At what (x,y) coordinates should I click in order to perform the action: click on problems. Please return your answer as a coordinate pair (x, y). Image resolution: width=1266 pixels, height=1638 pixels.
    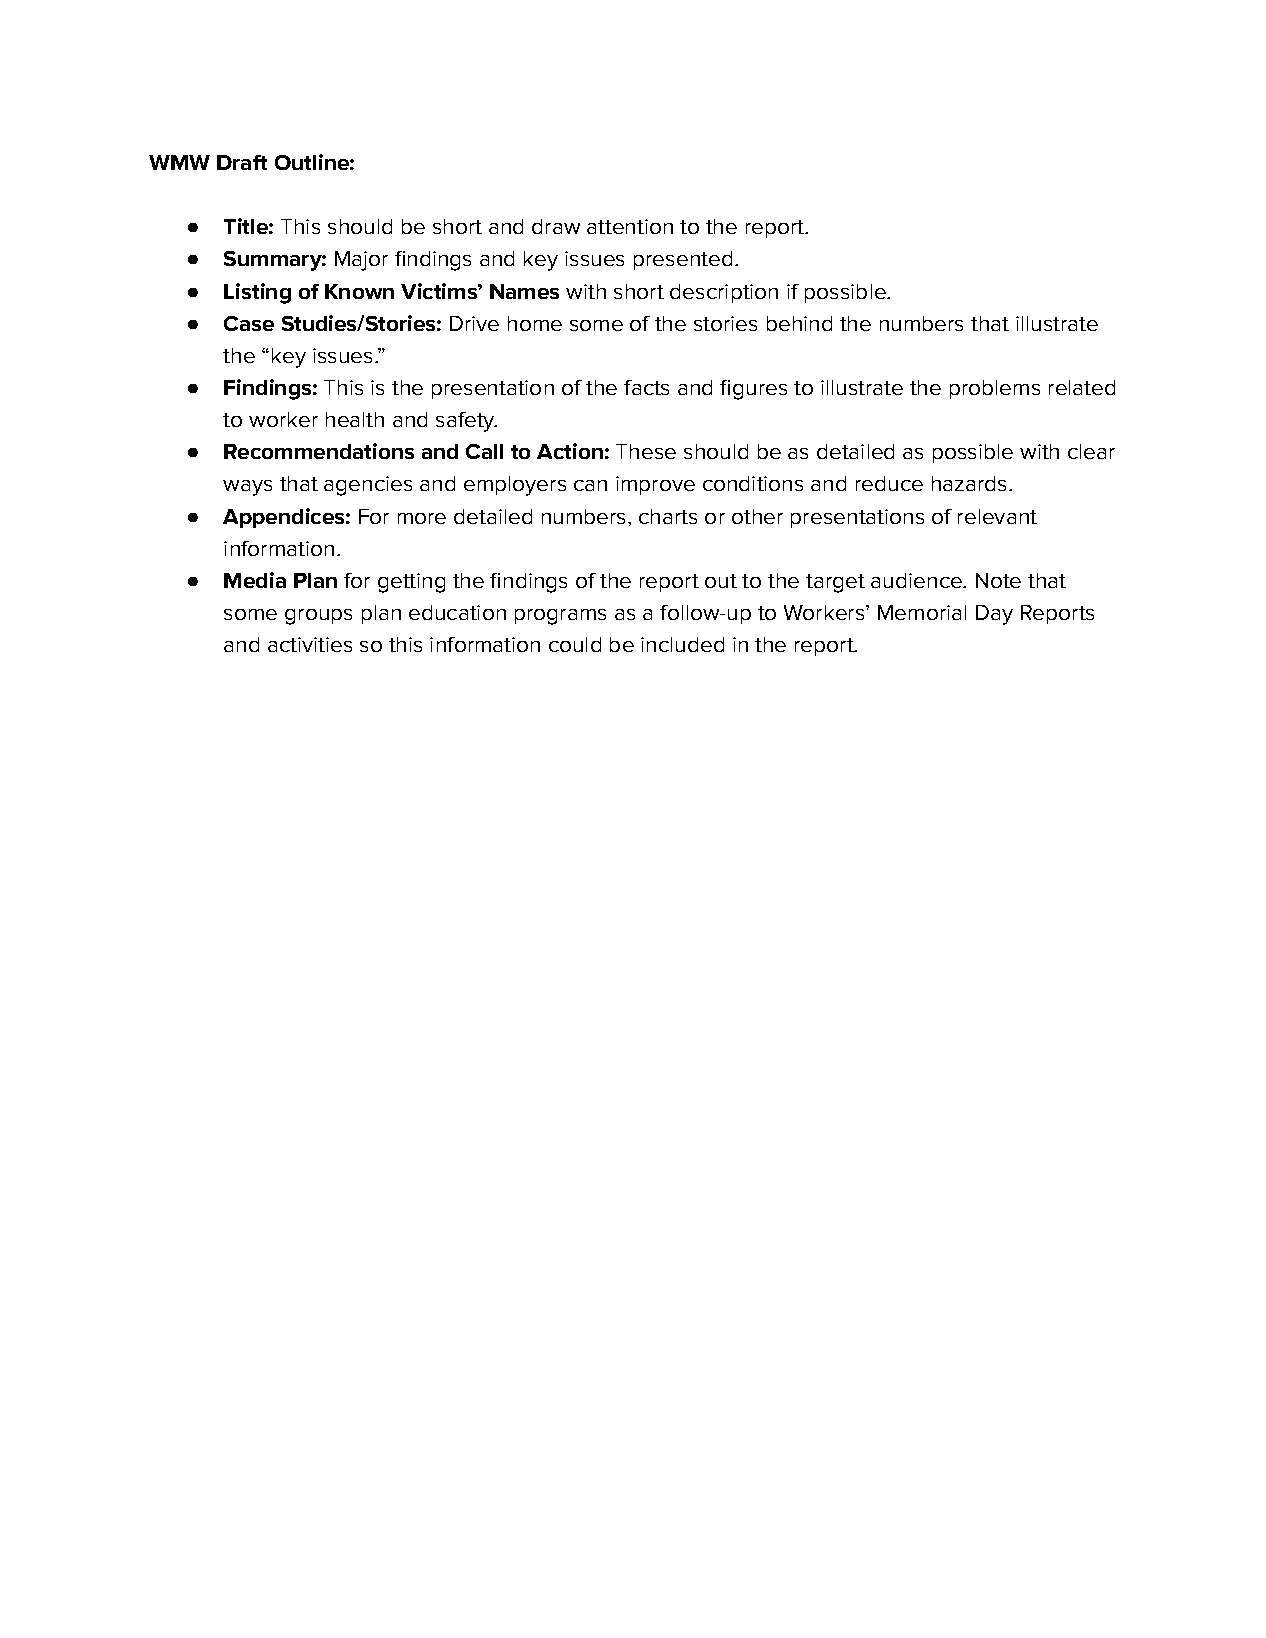
    Looking at the image, I should click on (995, 389).
